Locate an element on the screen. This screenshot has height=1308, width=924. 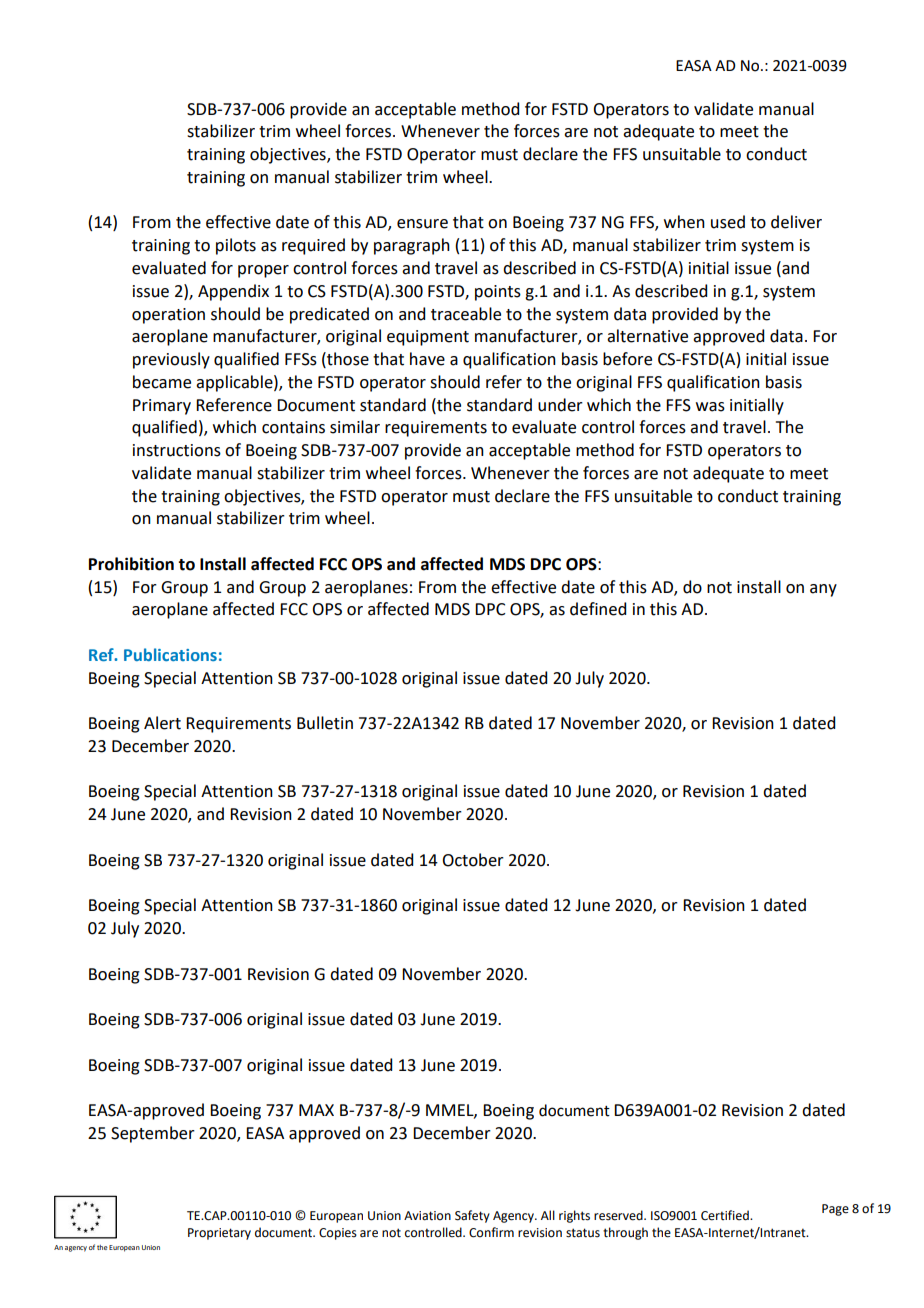
Alert is located at coordinates (162, 723).
